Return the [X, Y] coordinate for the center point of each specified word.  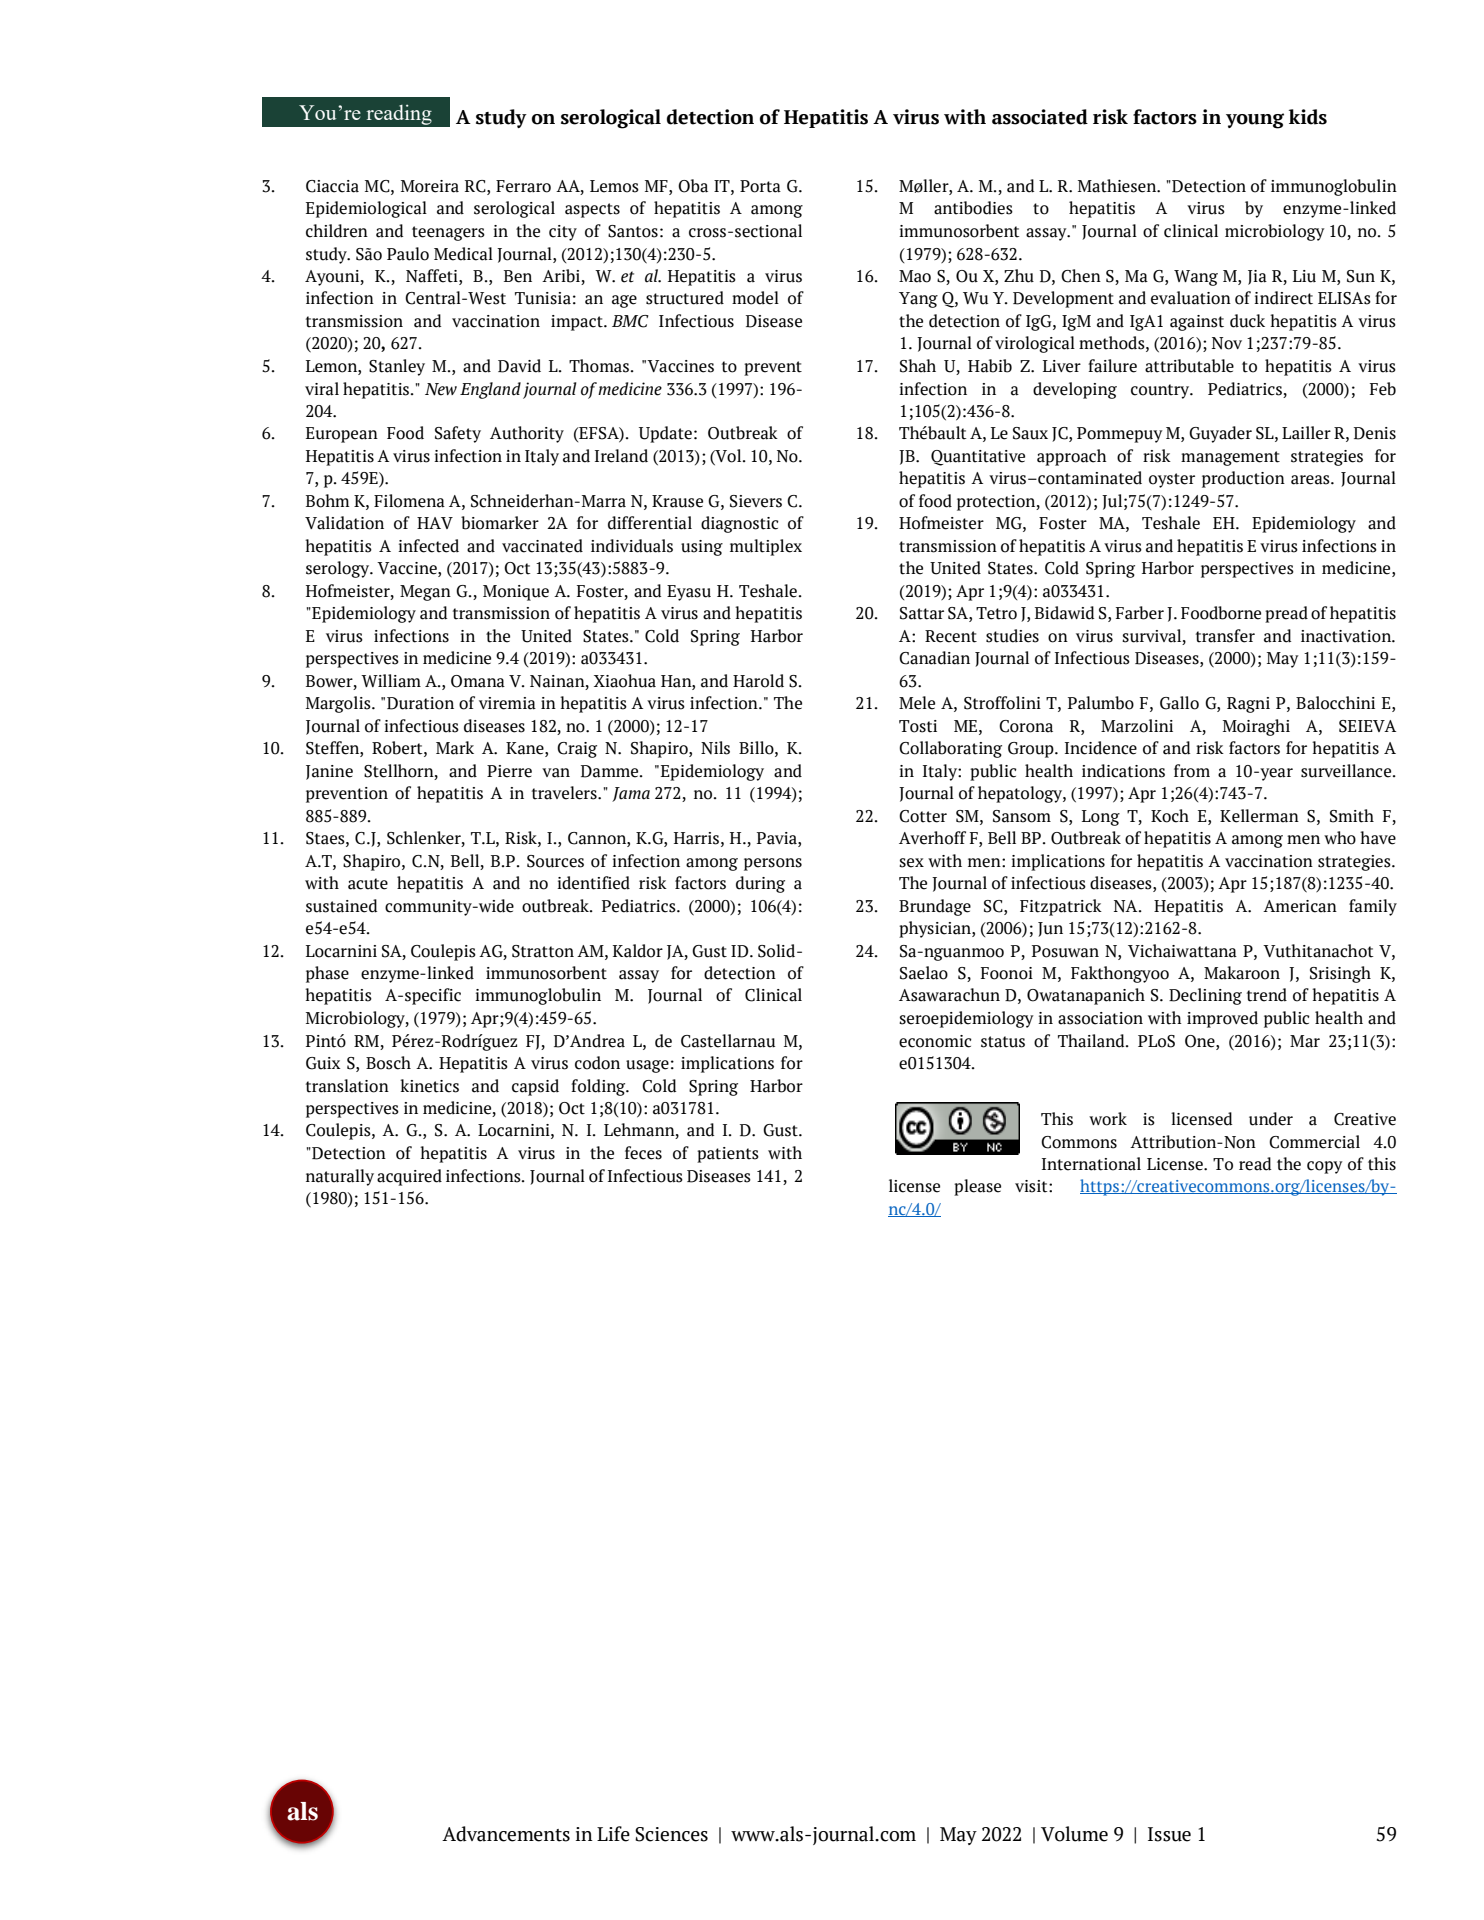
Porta [760, 186]
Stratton [543, 951]
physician [936, 929]
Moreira [430, 186]
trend [1267, 995]
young [1255, 121]
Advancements [506, 1834]
